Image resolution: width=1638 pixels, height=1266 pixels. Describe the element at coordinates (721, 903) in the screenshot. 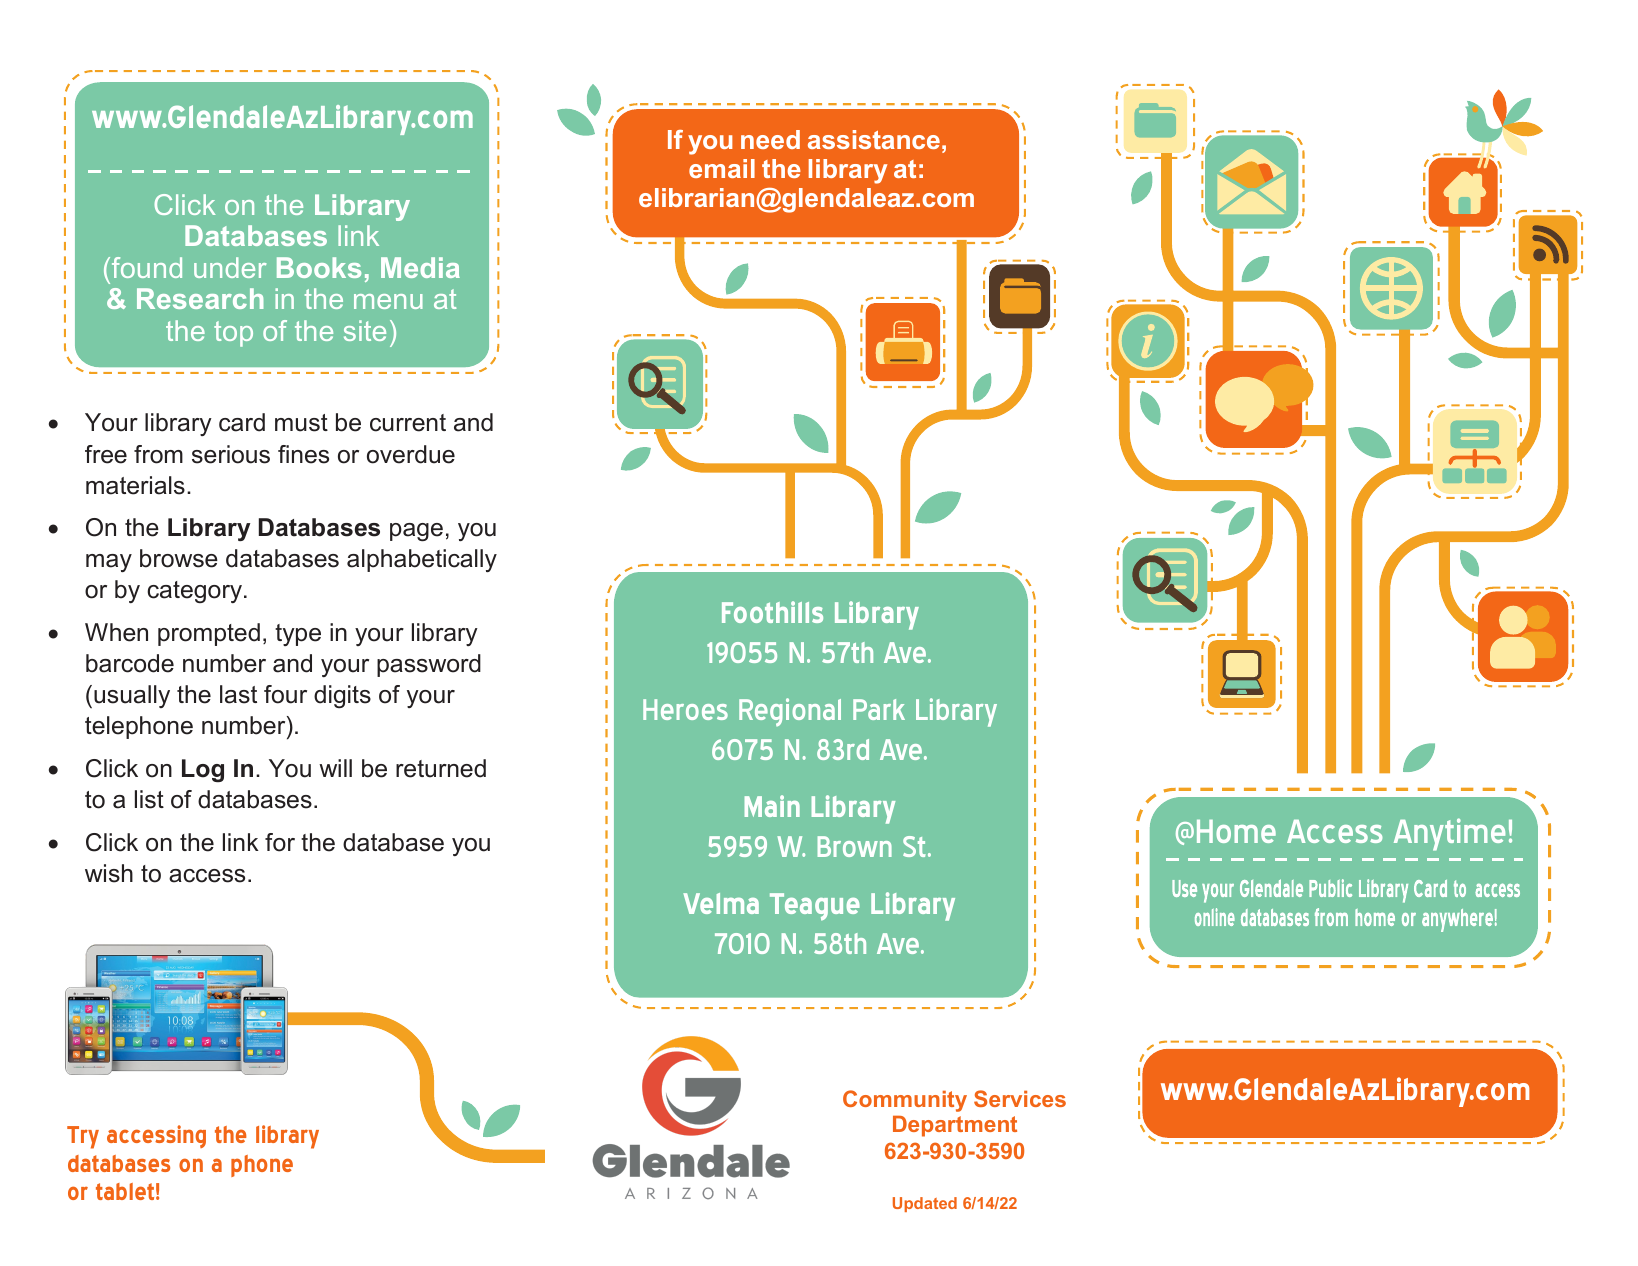

I see `Velma` at that location.
